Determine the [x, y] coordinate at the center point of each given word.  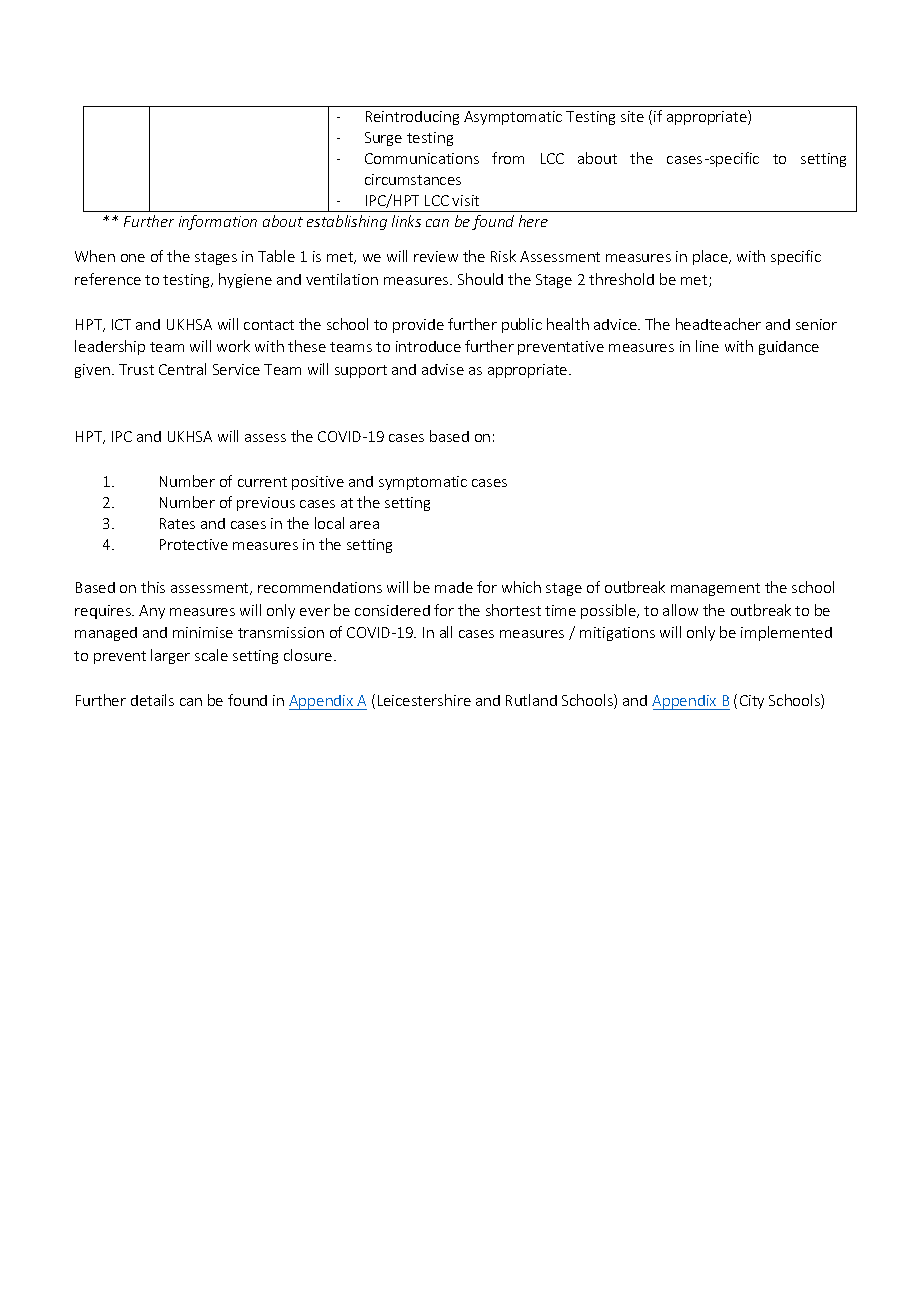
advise [443, 369]
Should [480, 279]
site [632, 116]
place [711, 257]
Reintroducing [412, 118]
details [152, 700]
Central [182, 369]
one [133, 258]
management [715, 589]
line [707, 346]
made [454, 587]
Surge [383, 139]
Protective [194, 544]
